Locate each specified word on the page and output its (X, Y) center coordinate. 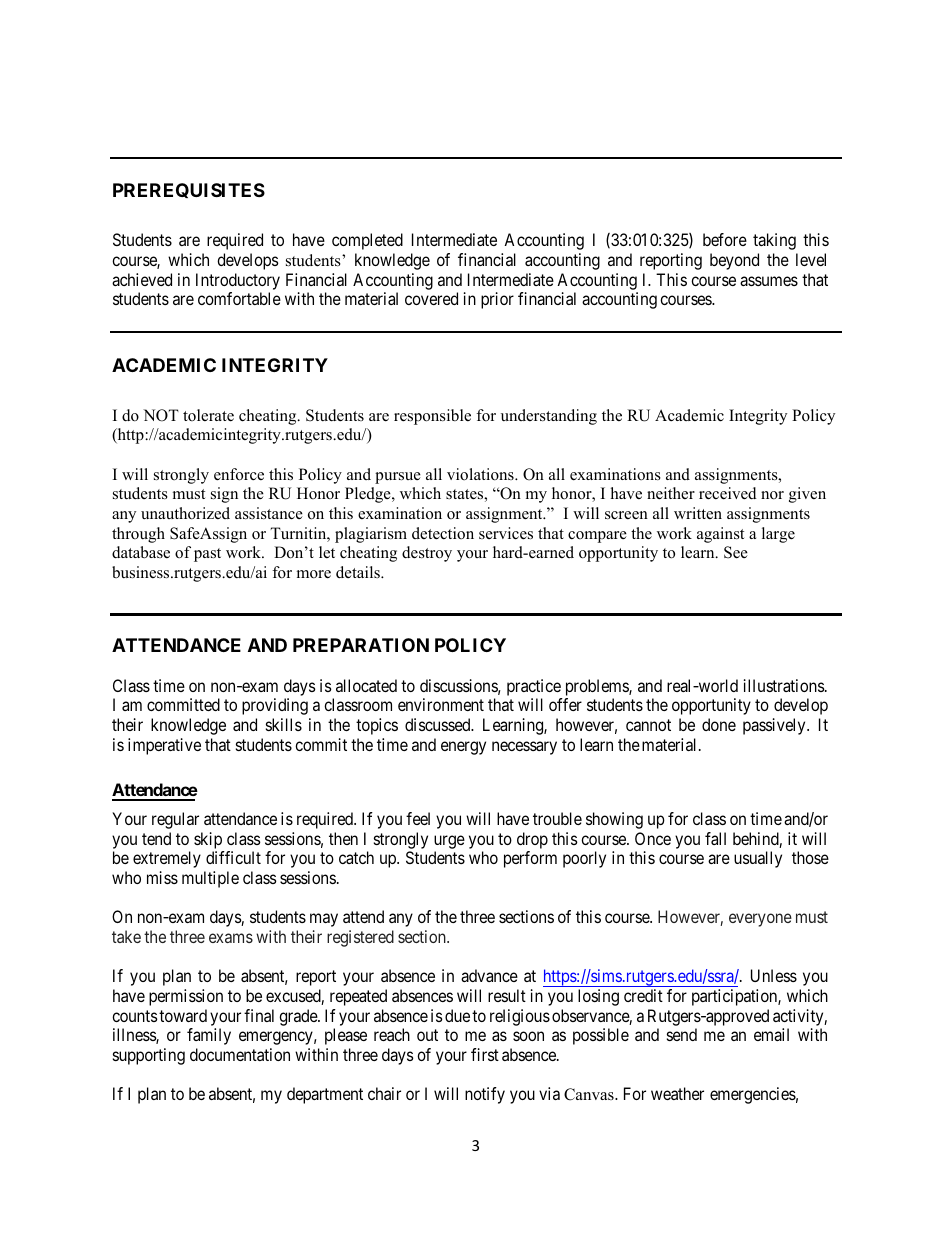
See (736, 552)
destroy (427, 554)
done (719, 724)
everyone (760, 920)
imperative (164, 746)
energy (463, 748)
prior (497, 300)
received (728, 493)
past (207, 555)
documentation (240, 1054)
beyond (734, 261)
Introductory (238, 281)
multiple (210, 879)
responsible (432, 417)
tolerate (208, 415)
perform (530, 859)
